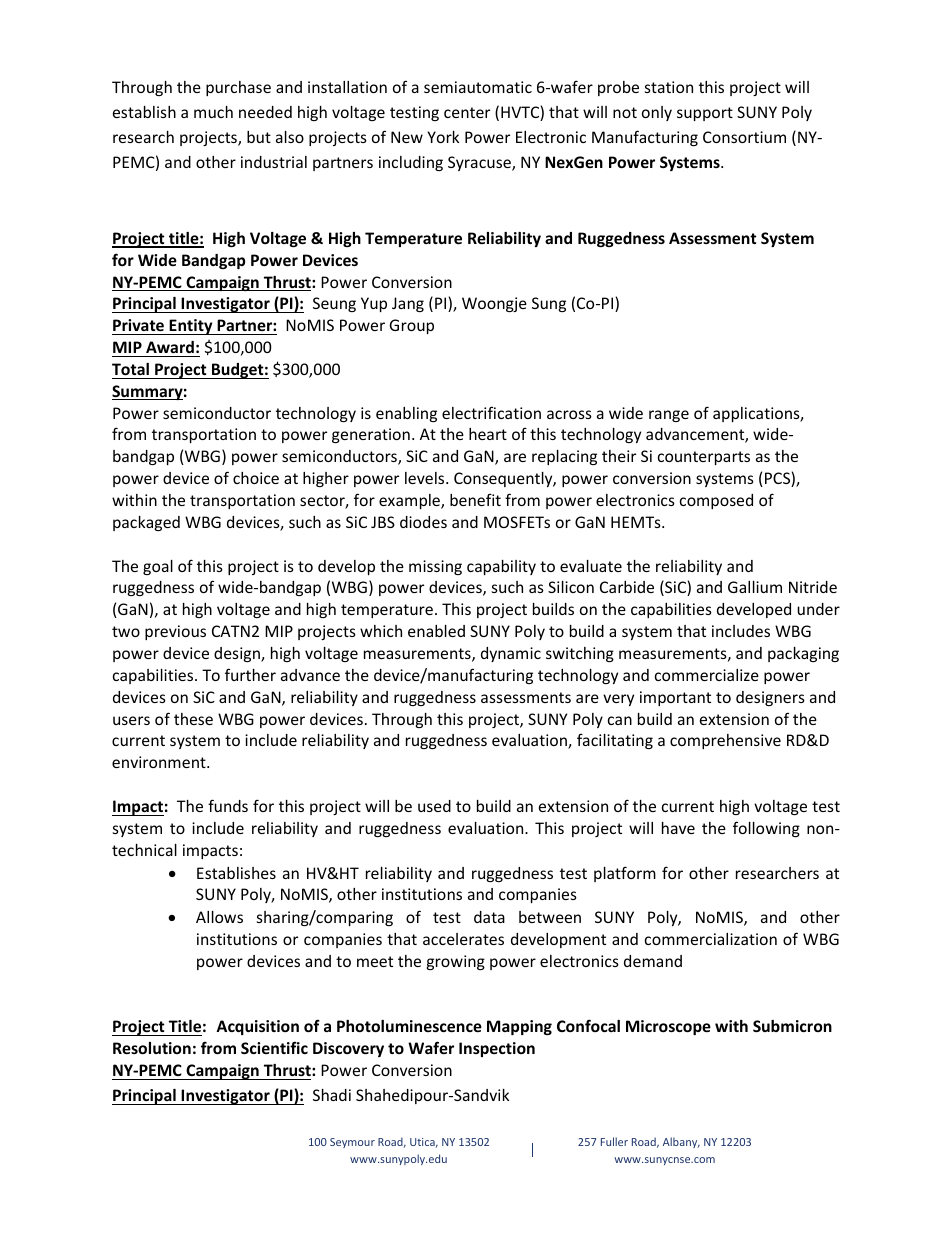 Image resolution: width=952 pixels, height=1233 pixels. I want to click on data, so click(489, 917).
